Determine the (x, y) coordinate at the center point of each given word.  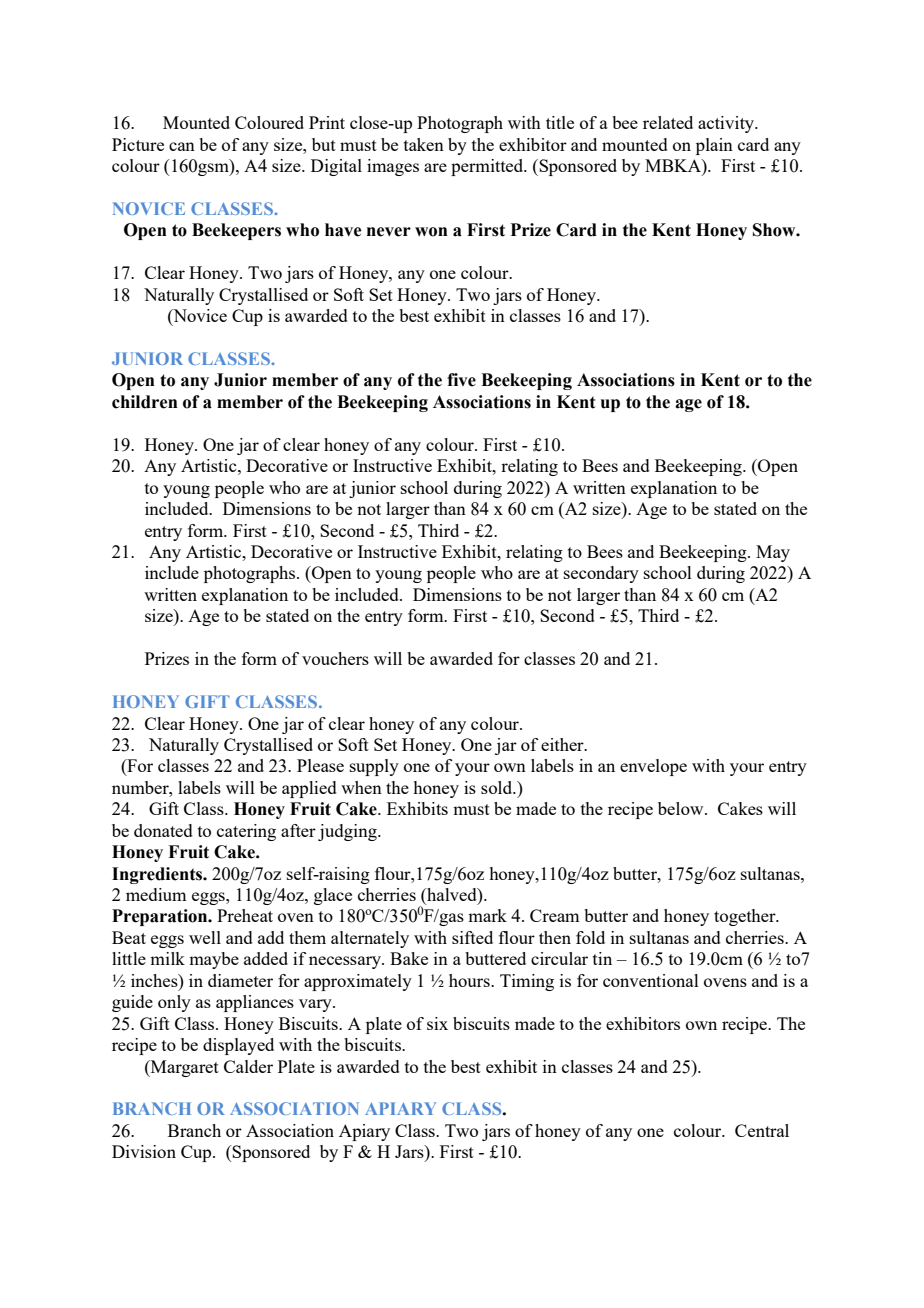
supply (374, 767)
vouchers (335, 658)
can (182, 146)
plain (714, 146)
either (563, 744)
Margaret (183, 1068)
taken (424, 144)
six (437, 1023)
